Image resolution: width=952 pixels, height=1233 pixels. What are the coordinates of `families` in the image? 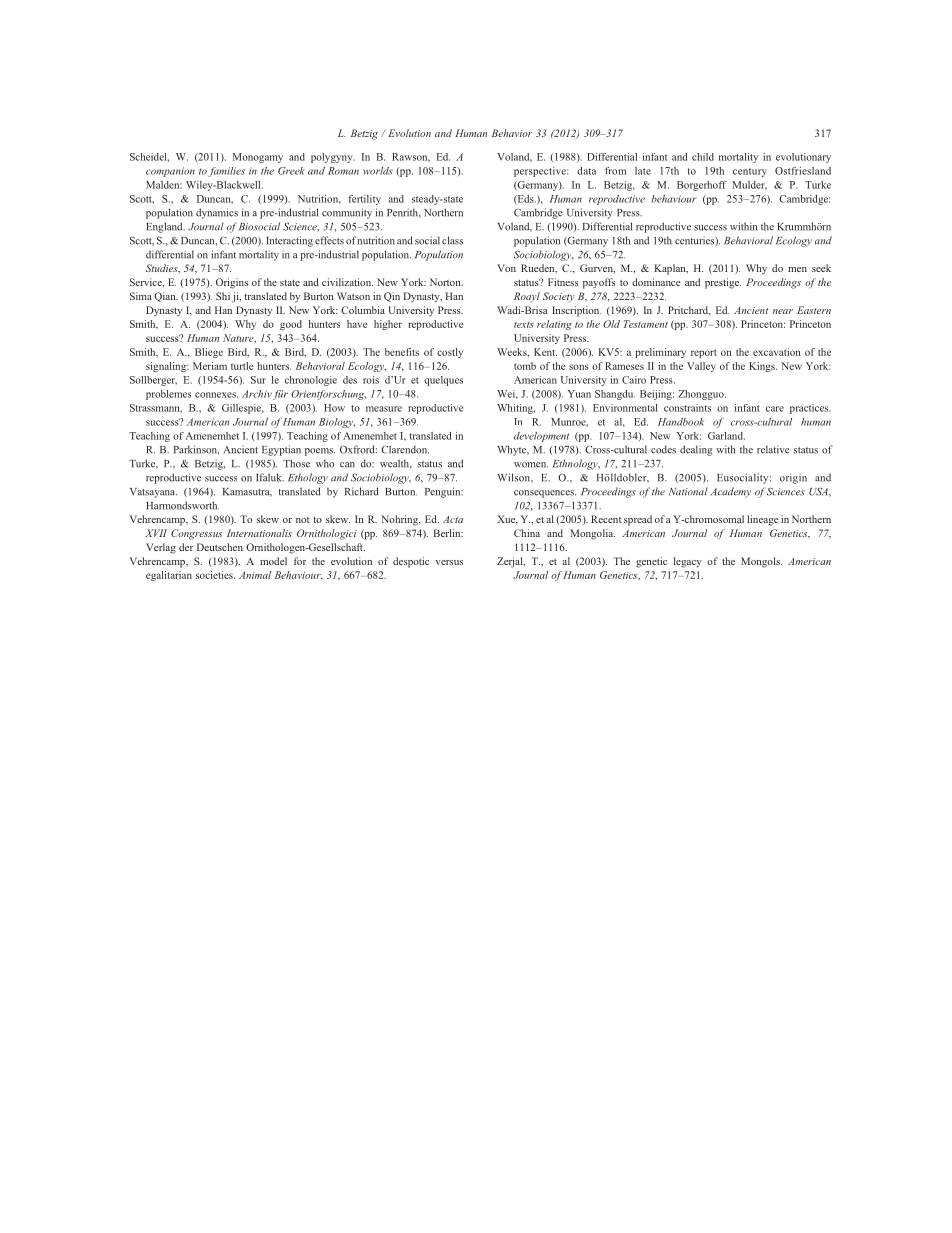 It's located at (226, 172).
